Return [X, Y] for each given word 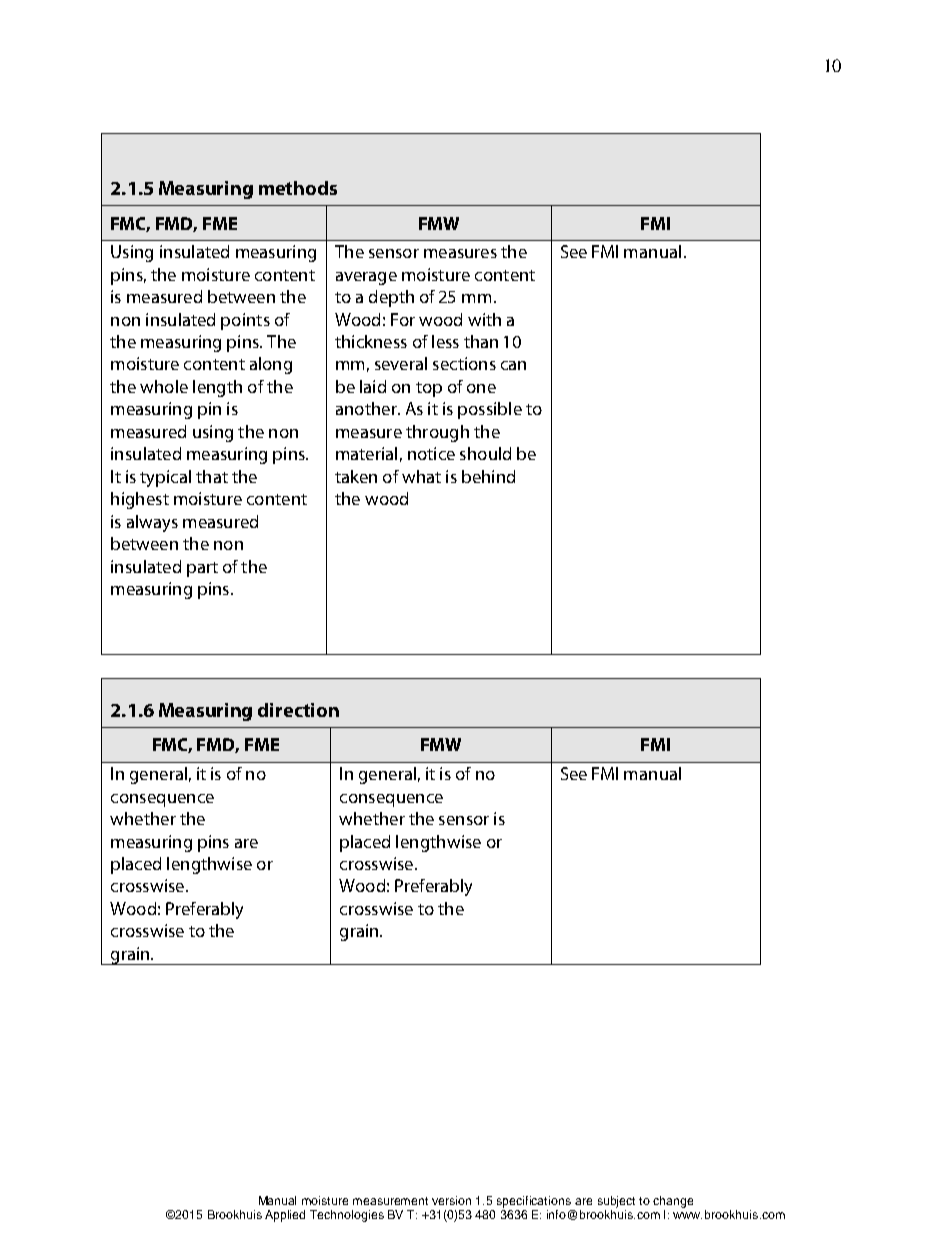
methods [298, 188]
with [484, 319]
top [429, 389]
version [451, 1200]
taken [356, 476]
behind [488, 476]
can [513, 365]
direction [298, 710]
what [421, 476]
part [202, 569]
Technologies [347, 1216]
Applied [285, 1216]
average [366, 278]
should [485, 453]
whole [164, 386]
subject [616, 1202]
